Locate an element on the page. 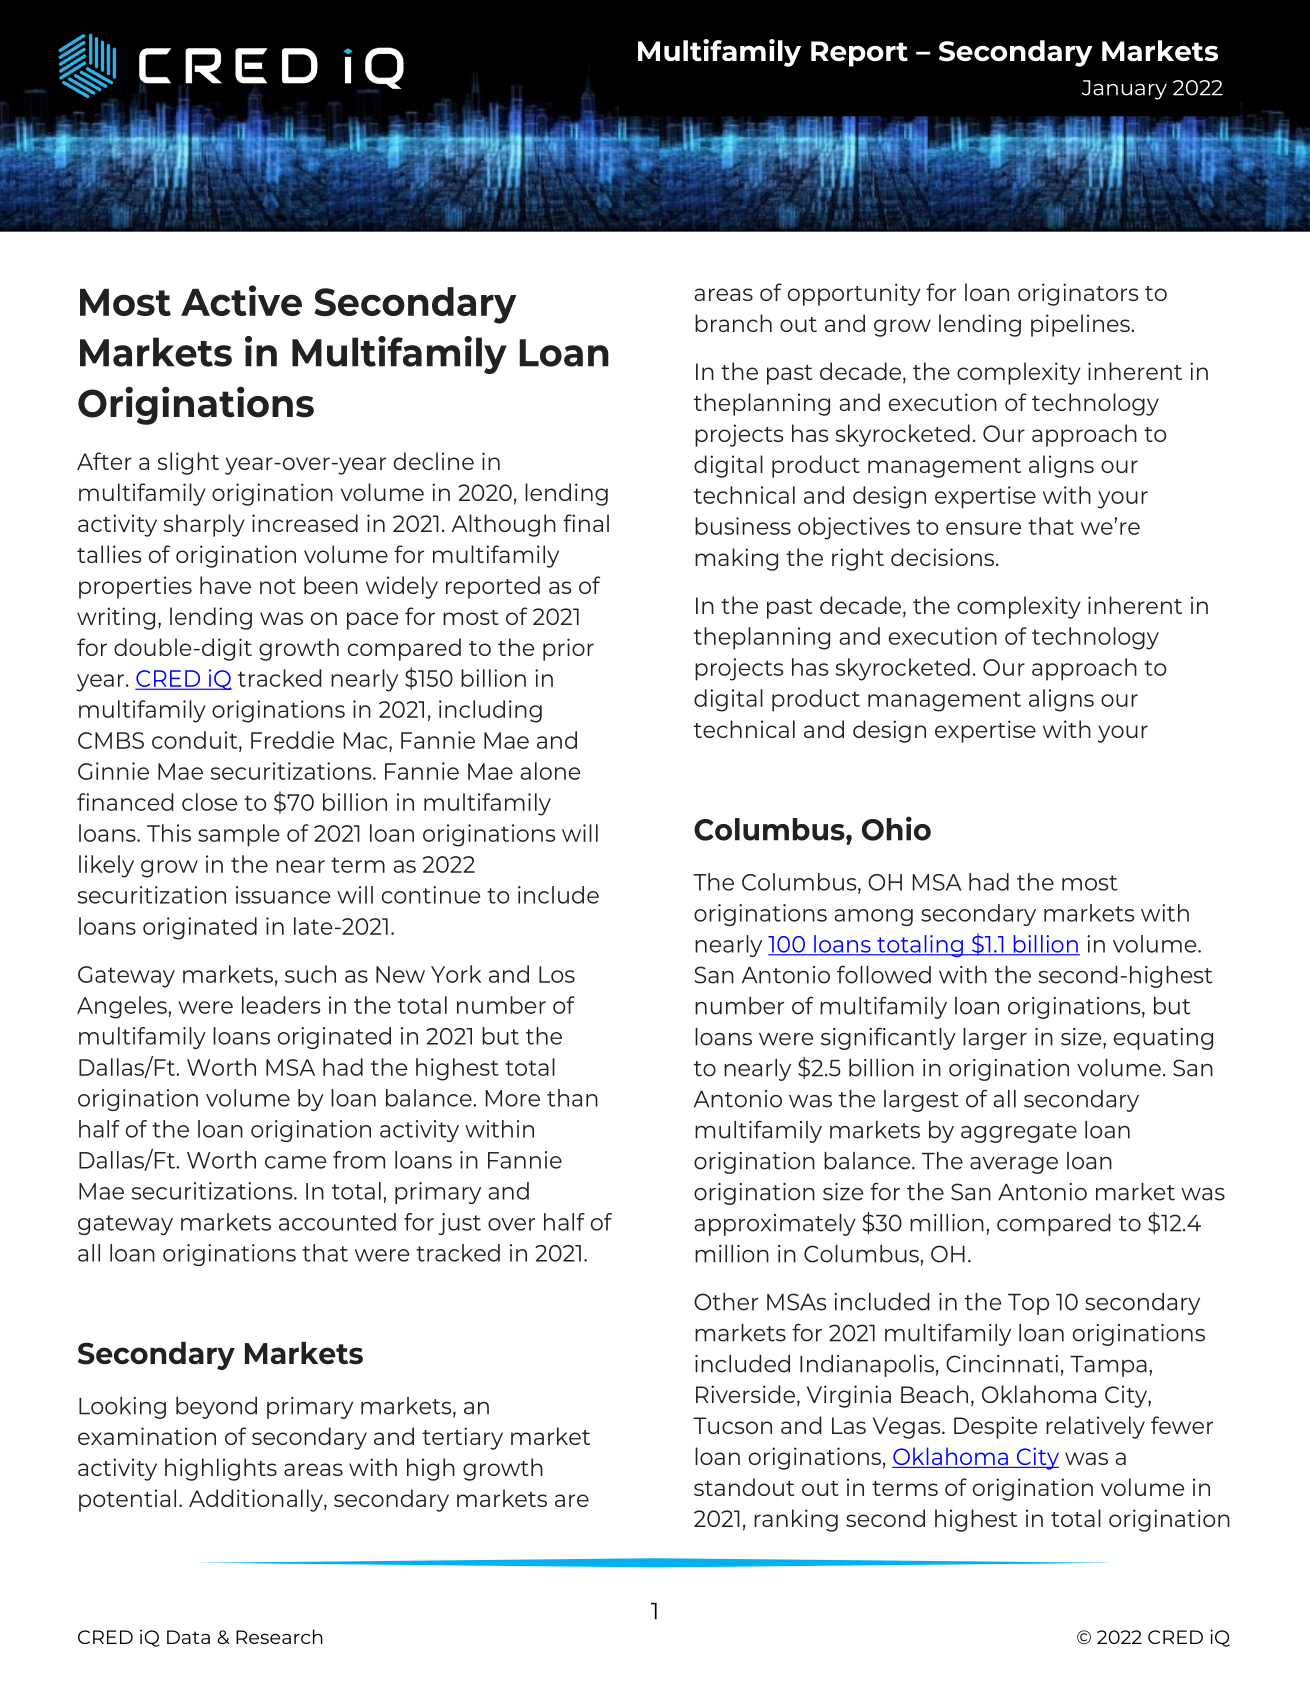 This page has height=1695, width=1310. standout is located at coordinates (744, 1487).
